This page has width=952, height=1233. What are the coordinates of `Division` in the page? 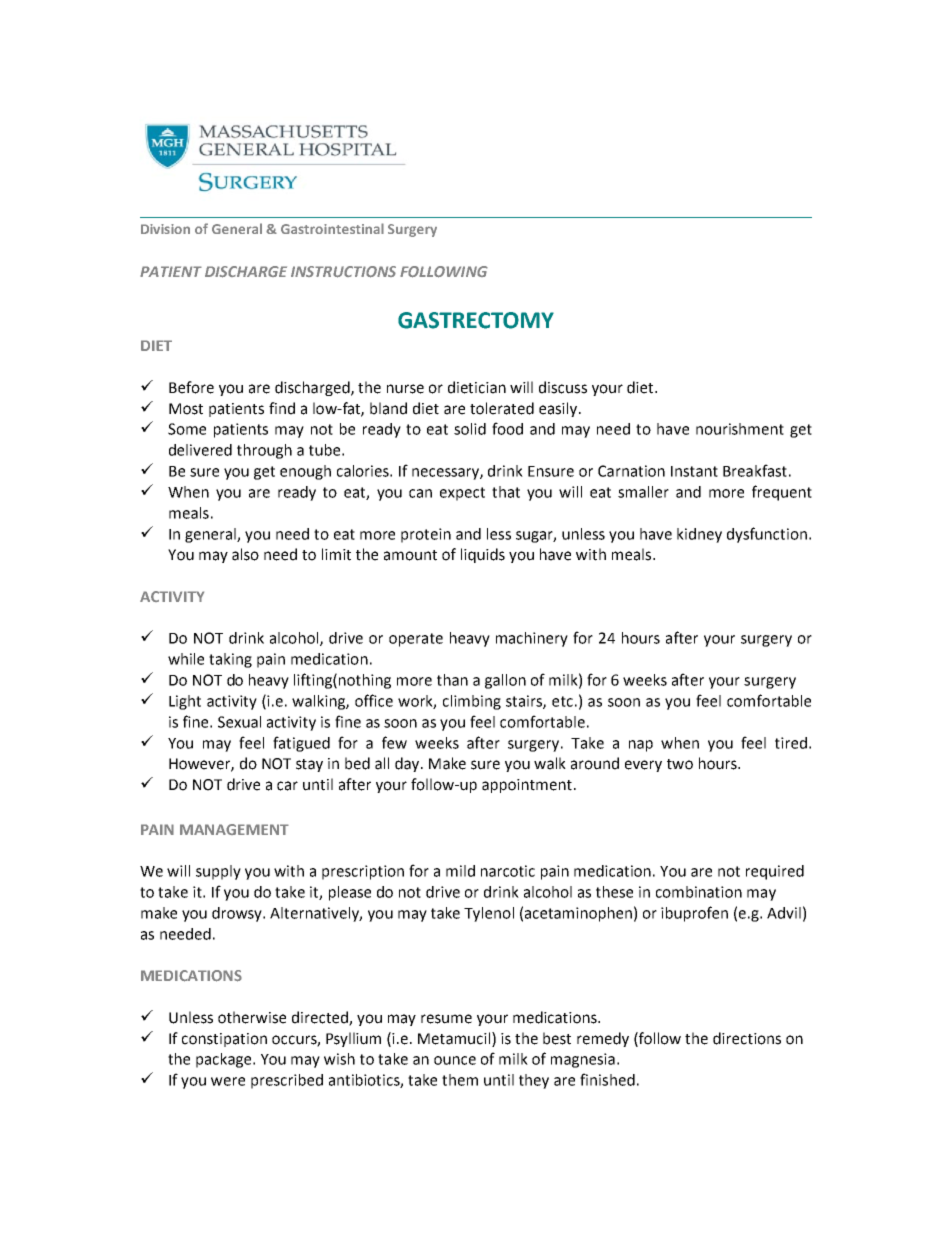 It's located at (165, 229).
